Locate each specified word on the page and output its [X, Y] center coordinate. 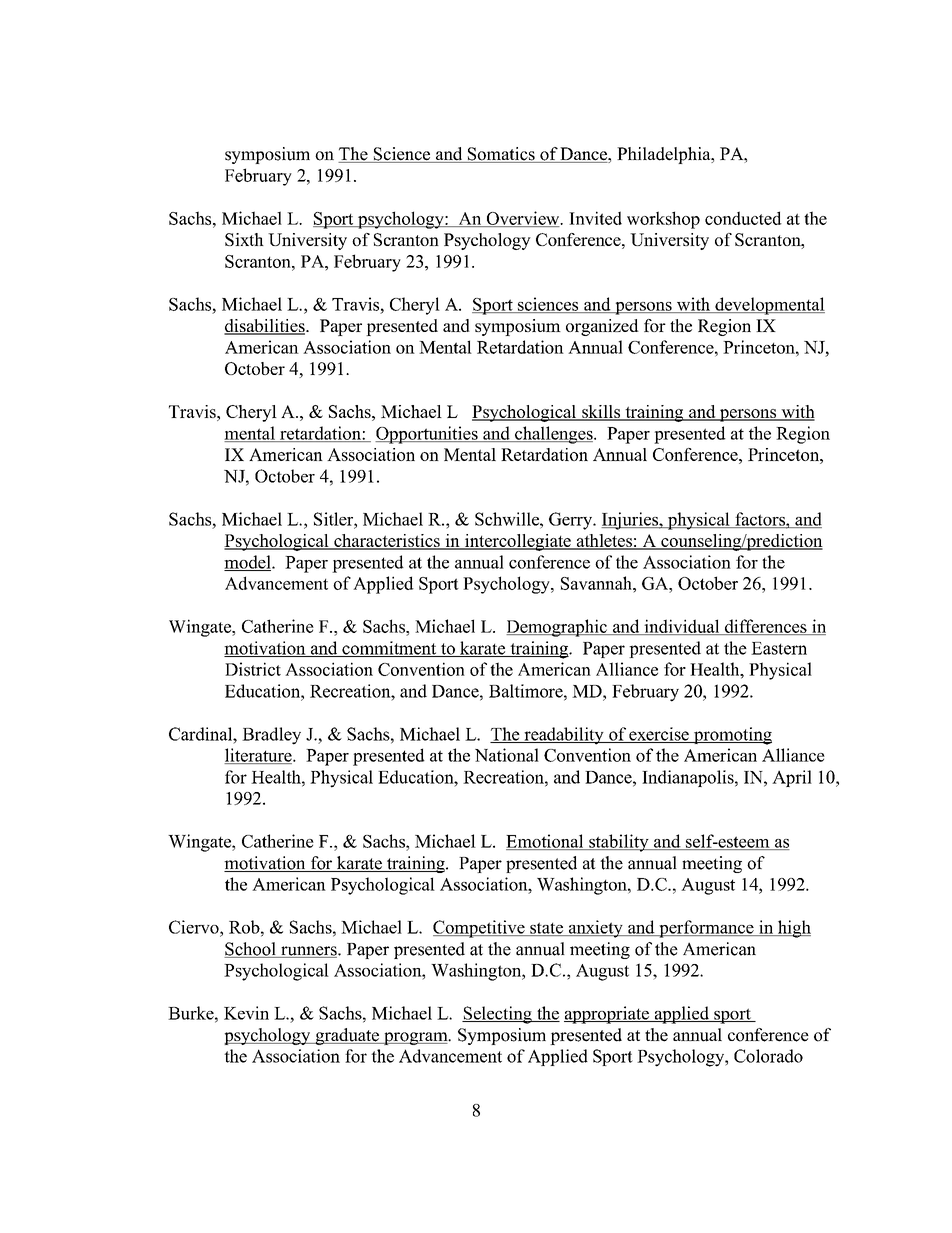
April [792, 778]
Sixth [244, 239]
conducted [743, 218]
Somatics [501, 155]
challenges [554, 435]
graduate [347, 1036]
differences [765, 627]
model [248, 563]
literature [259, 756]
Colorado [768, 1056]
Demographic [557, 628]
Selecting [498, 1015]
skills [601, 412]
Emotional [546, 842]
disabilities [265, 327]
